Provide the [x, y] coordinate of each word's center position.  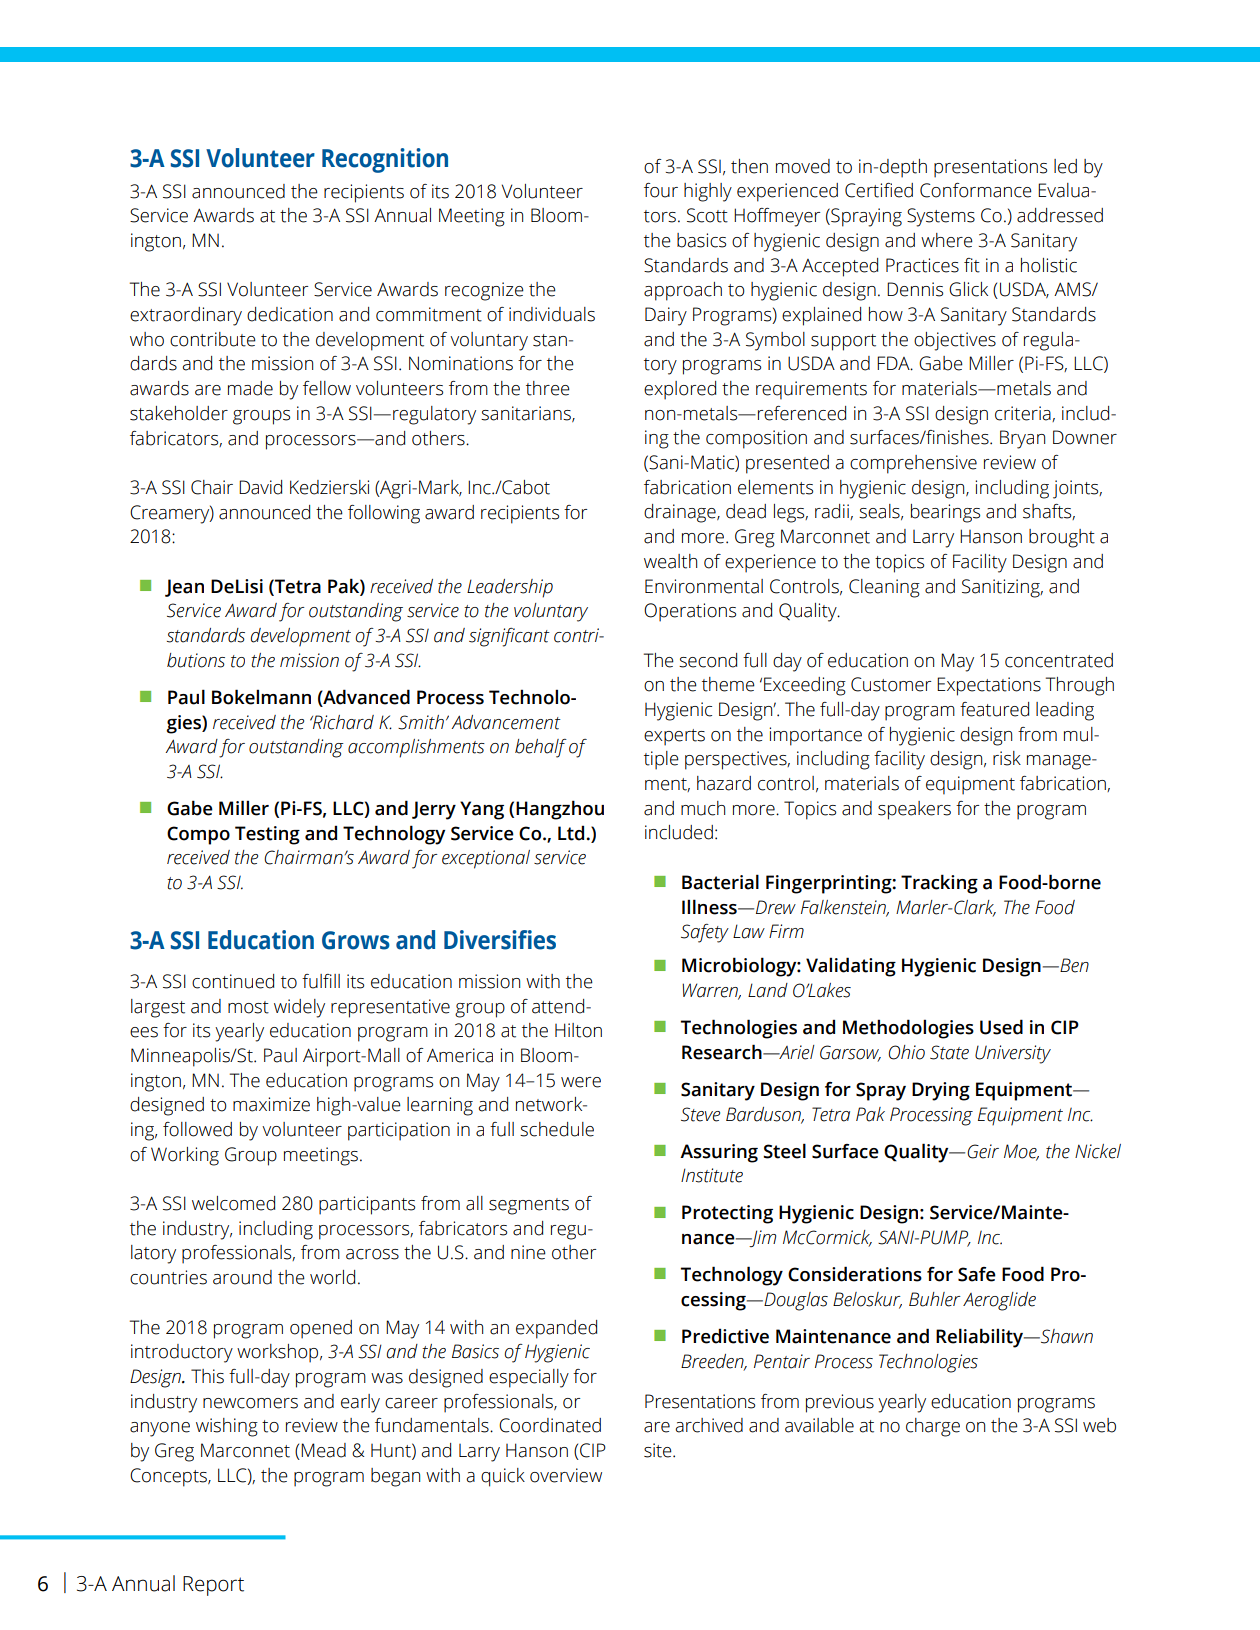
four [661, 190]
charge [933, 1427]
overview [566, 1475]
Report [213, 1586]
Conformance [976, 190]
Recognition [385, 160]
